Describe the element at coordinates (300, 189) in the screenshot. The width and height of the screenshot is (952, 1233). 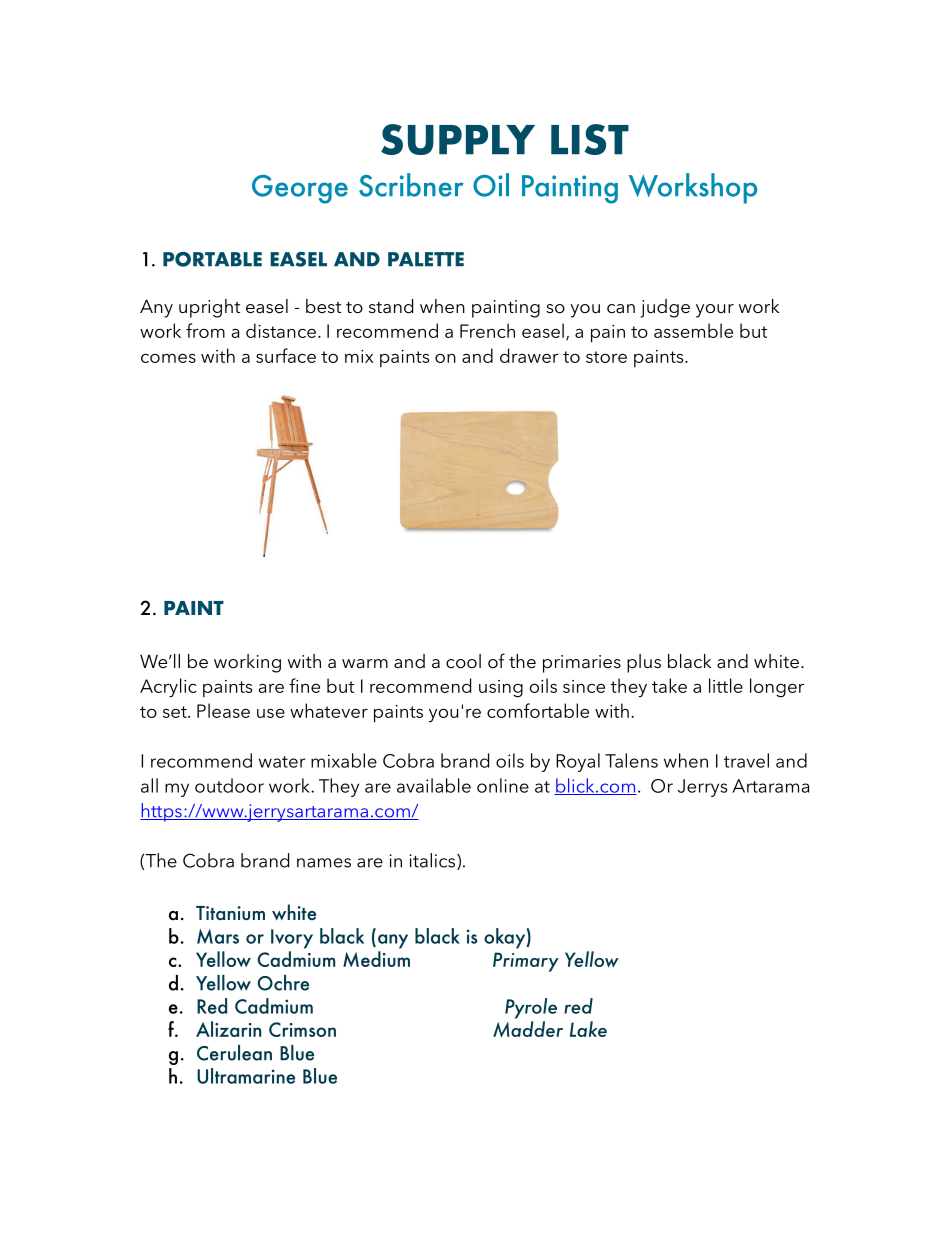
I see `George` at that location.
